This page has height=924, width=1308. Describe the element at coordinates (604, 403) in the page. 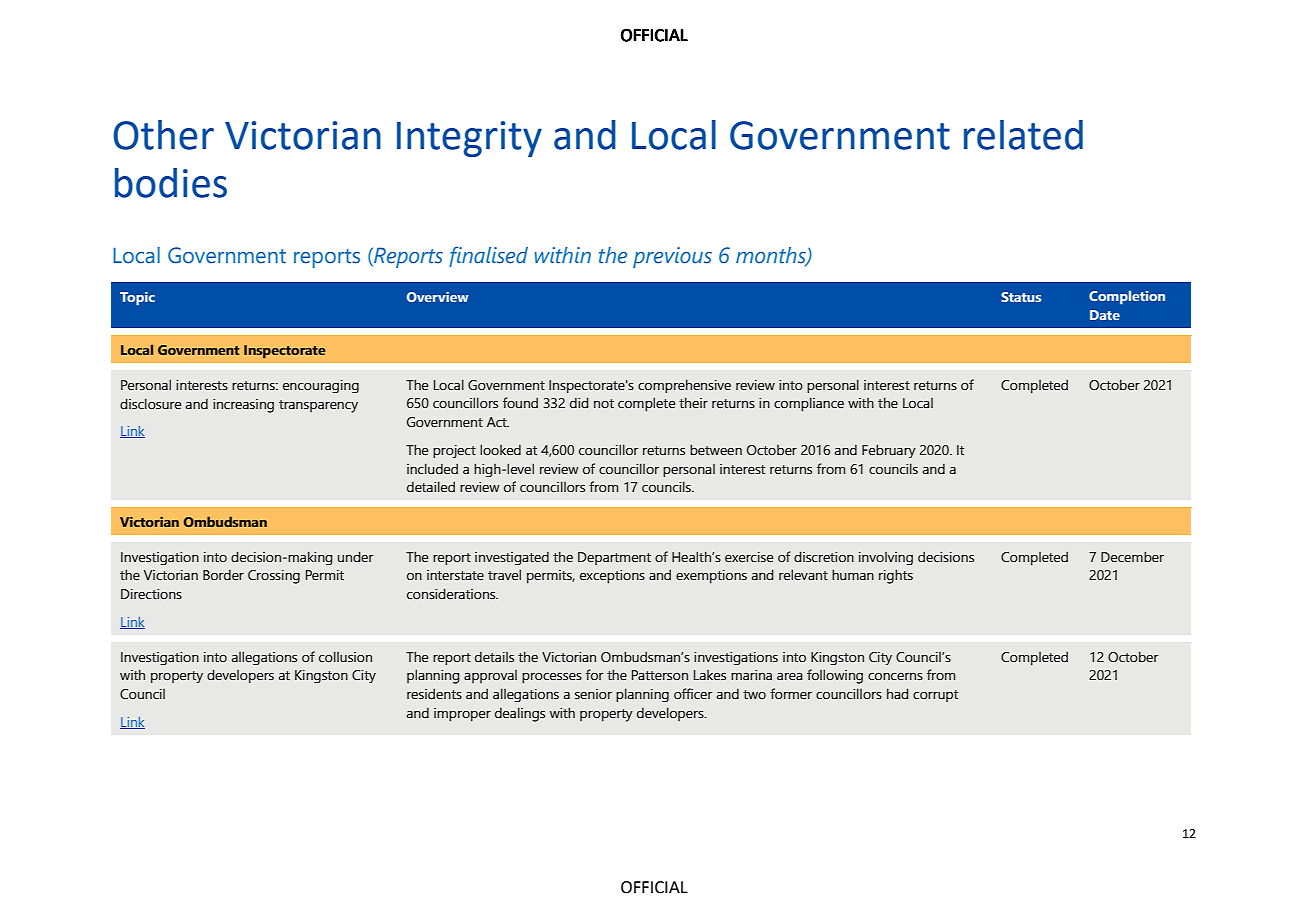

I see `not` at that location.
